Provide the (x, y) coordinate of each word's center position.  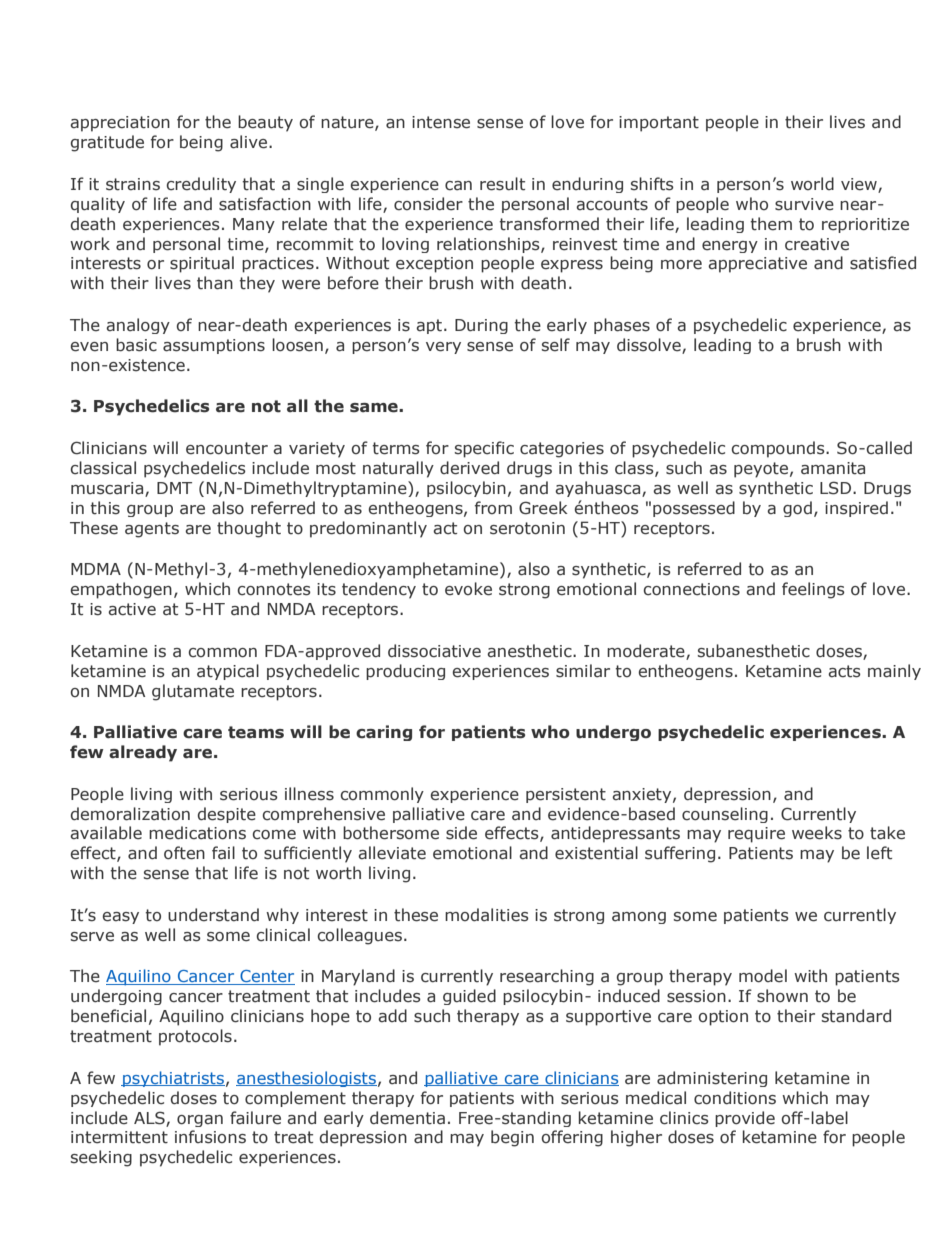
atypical (228, 672)
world (812, 183)
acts (844, 671)
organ (200, 1121)
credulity (201, 185)
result (502, 184)
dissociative (434, 651)
